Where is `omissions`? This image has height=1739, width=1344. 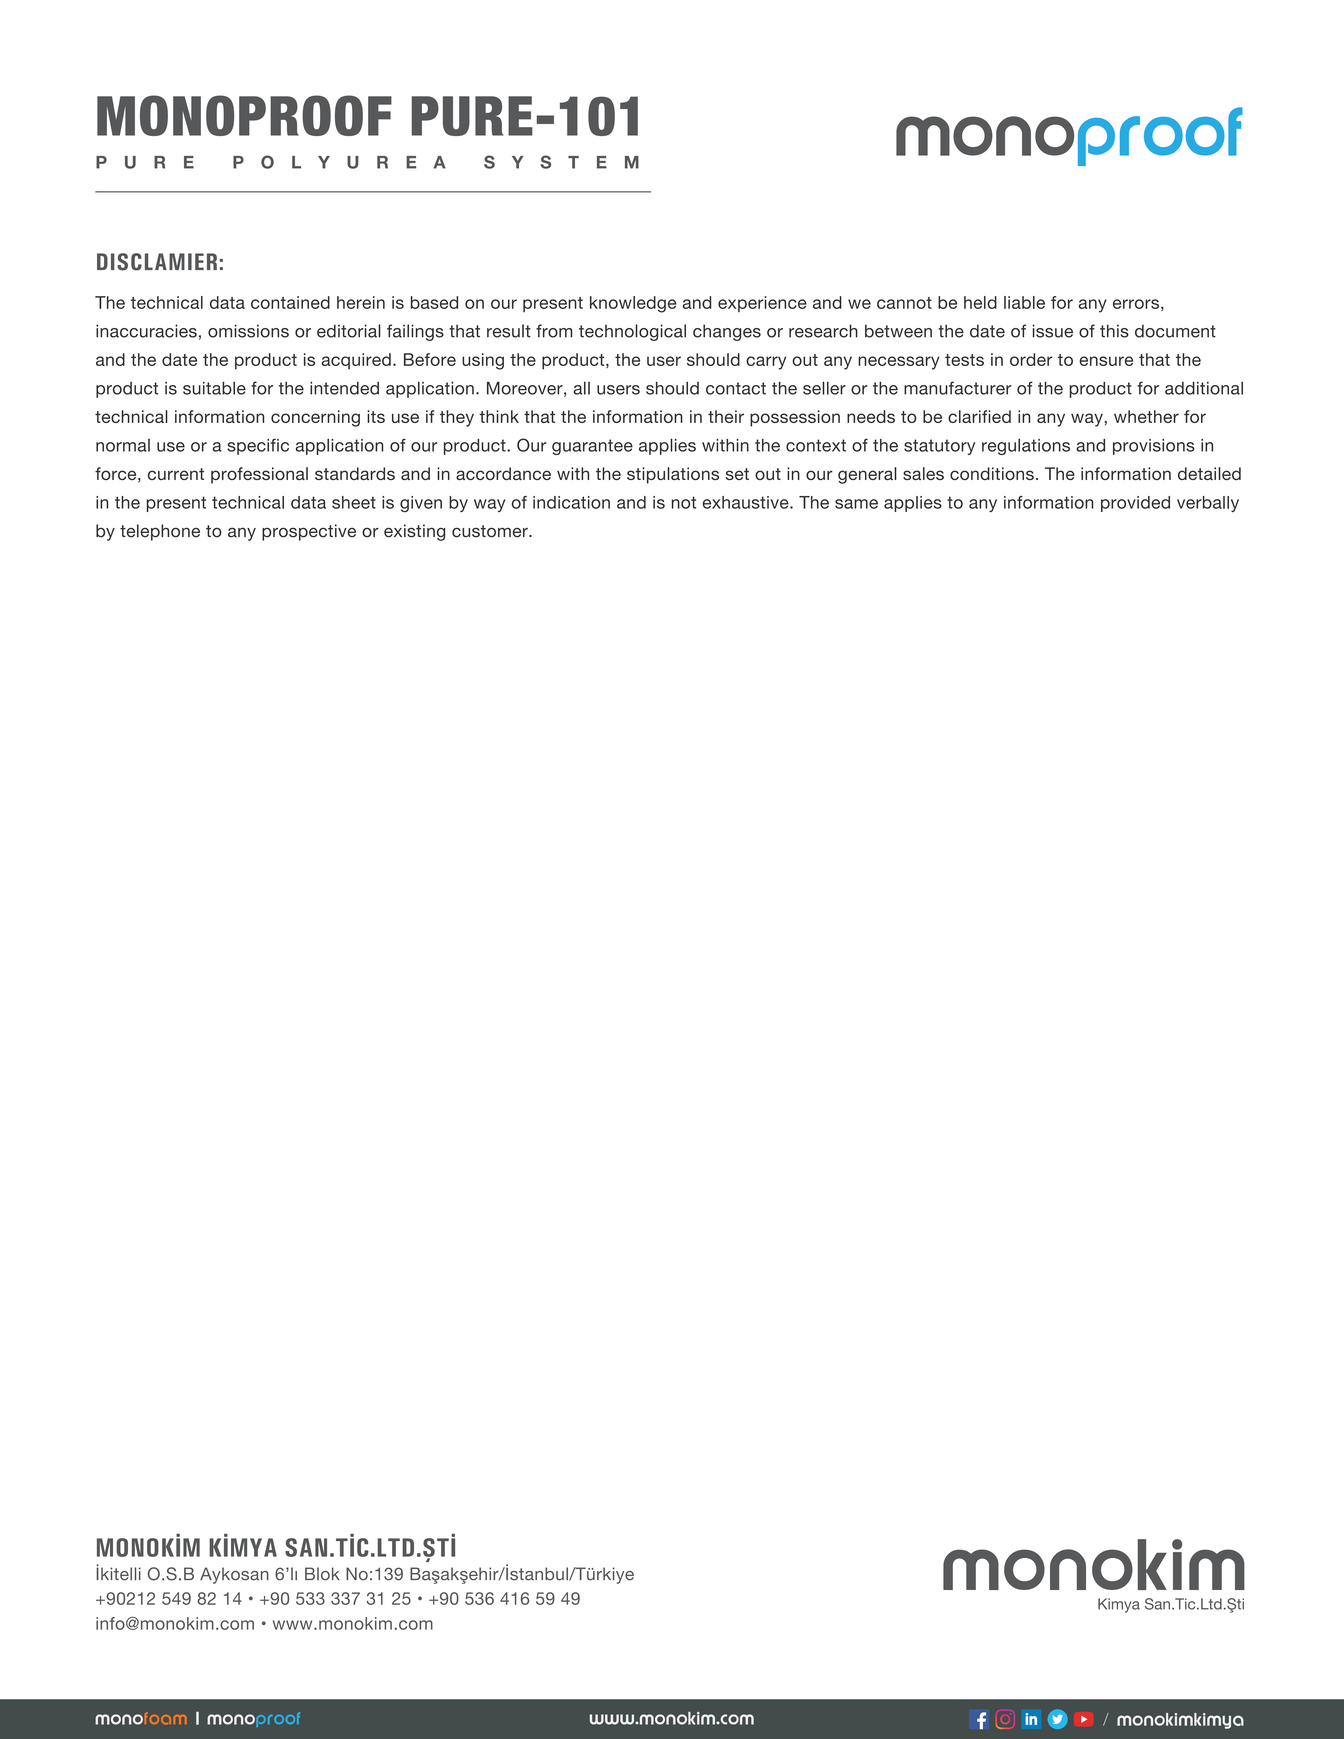 omissions is located at coordinates (248, 331).
